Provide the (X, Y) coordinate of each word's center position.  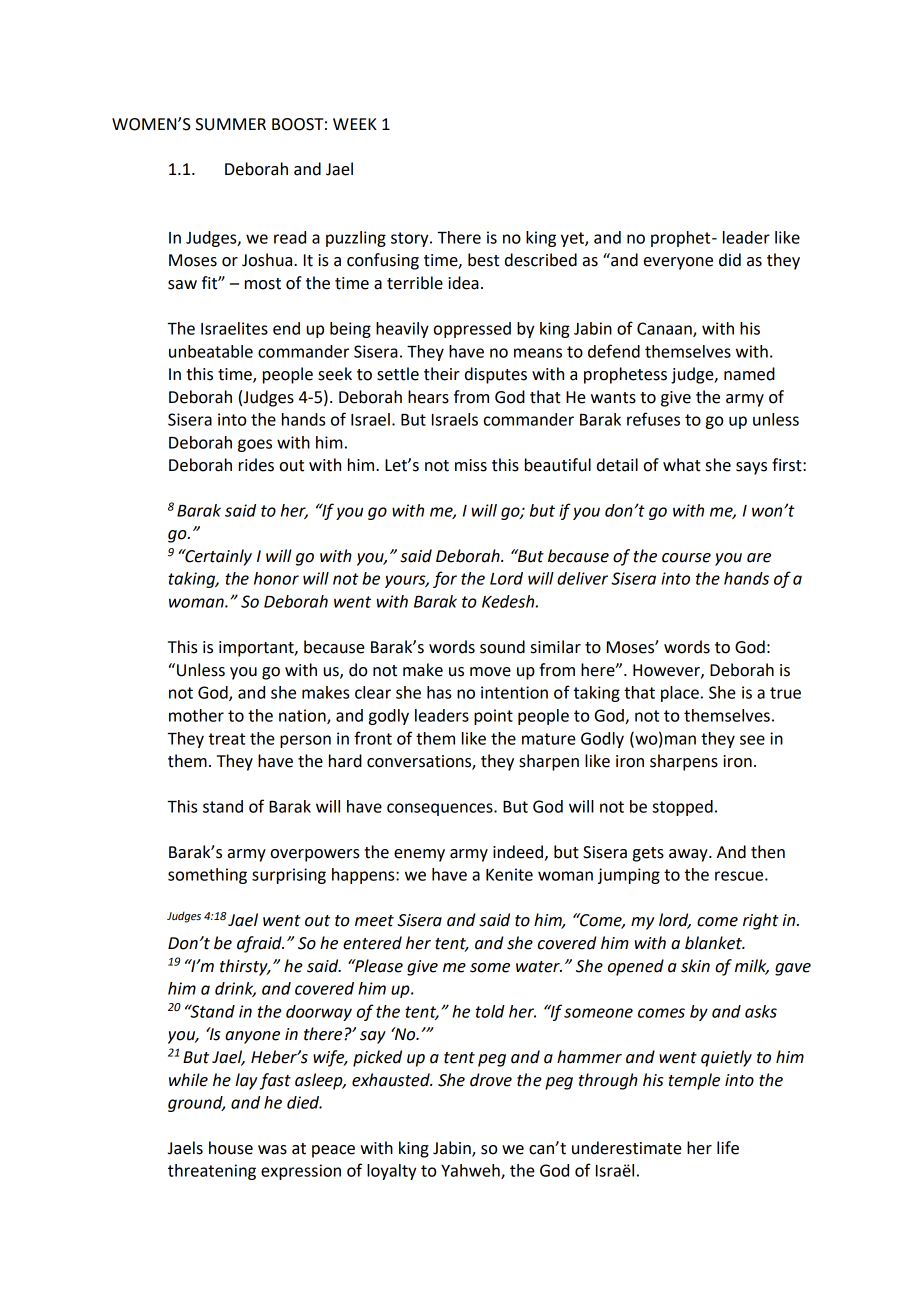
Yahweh (471, 1171)
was (272, 1150)
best (483, 260)
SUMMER (231, 124)
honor (276, 578)
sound (502, 647)
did (730, 260)
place (680, 694)
